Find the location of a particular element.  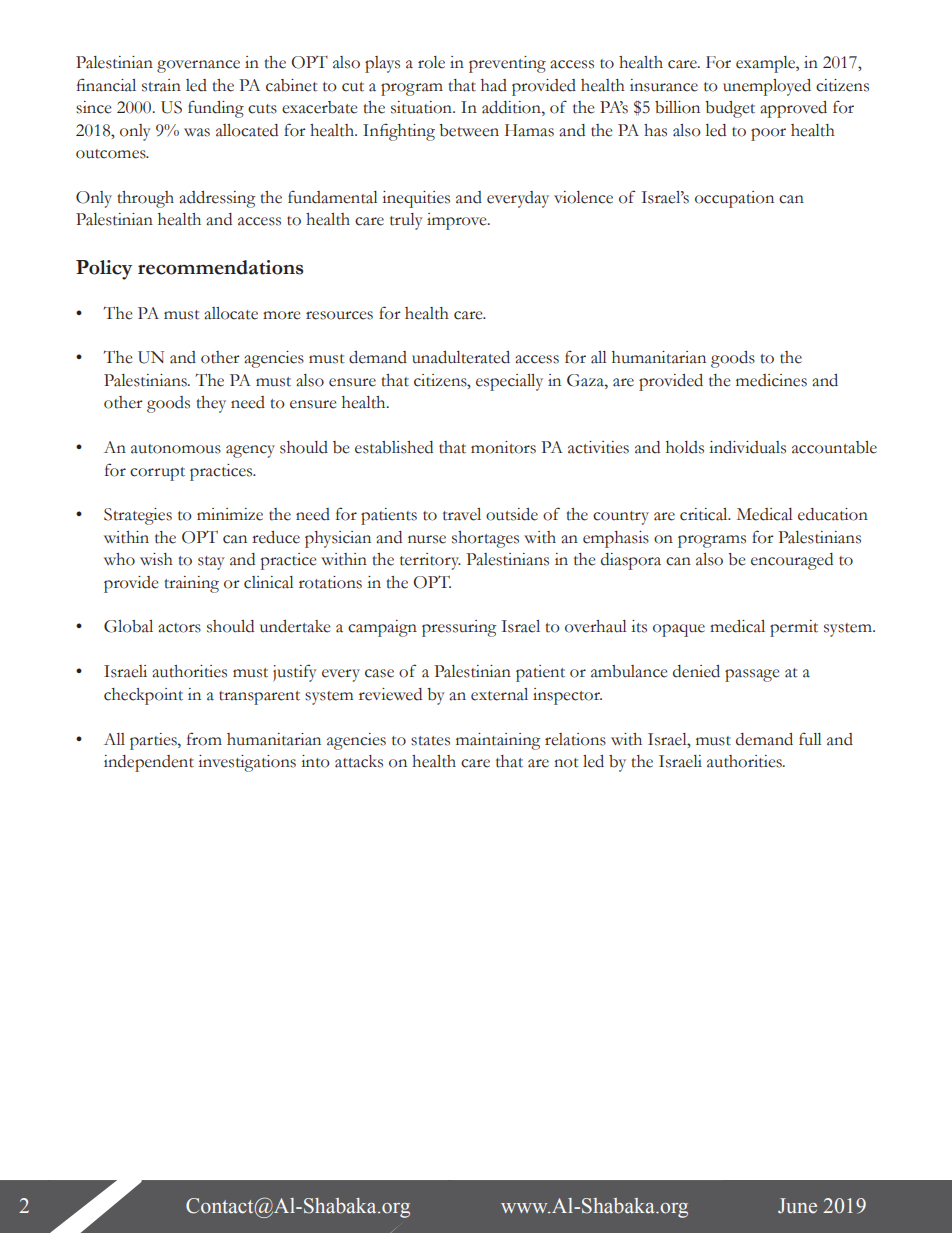

pressuring is located at coordinates (459, 628).
